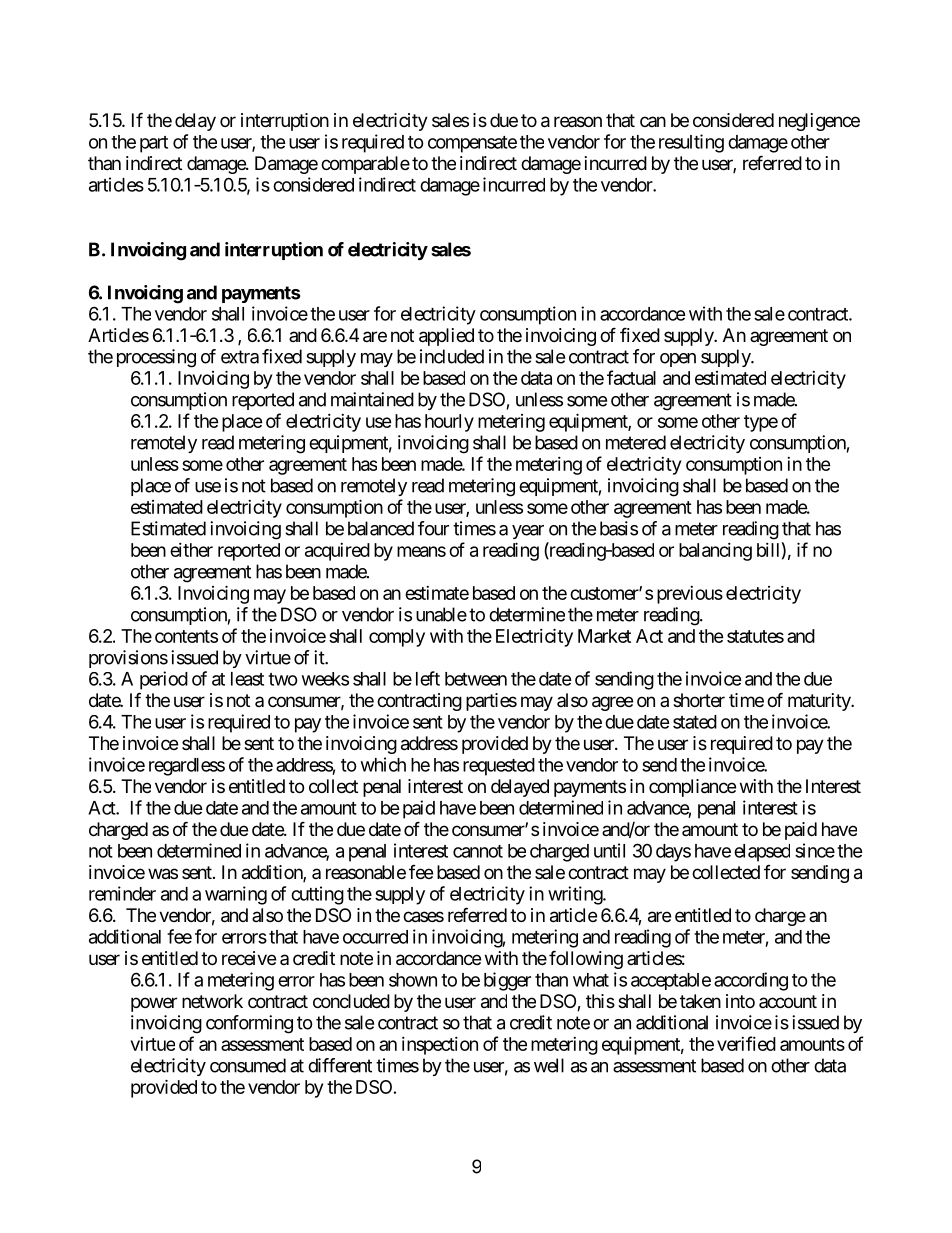 This image has height=1233, width=952. Describe the element at coordinates (440, 1046) in the image. I see `inspection` at that location.
